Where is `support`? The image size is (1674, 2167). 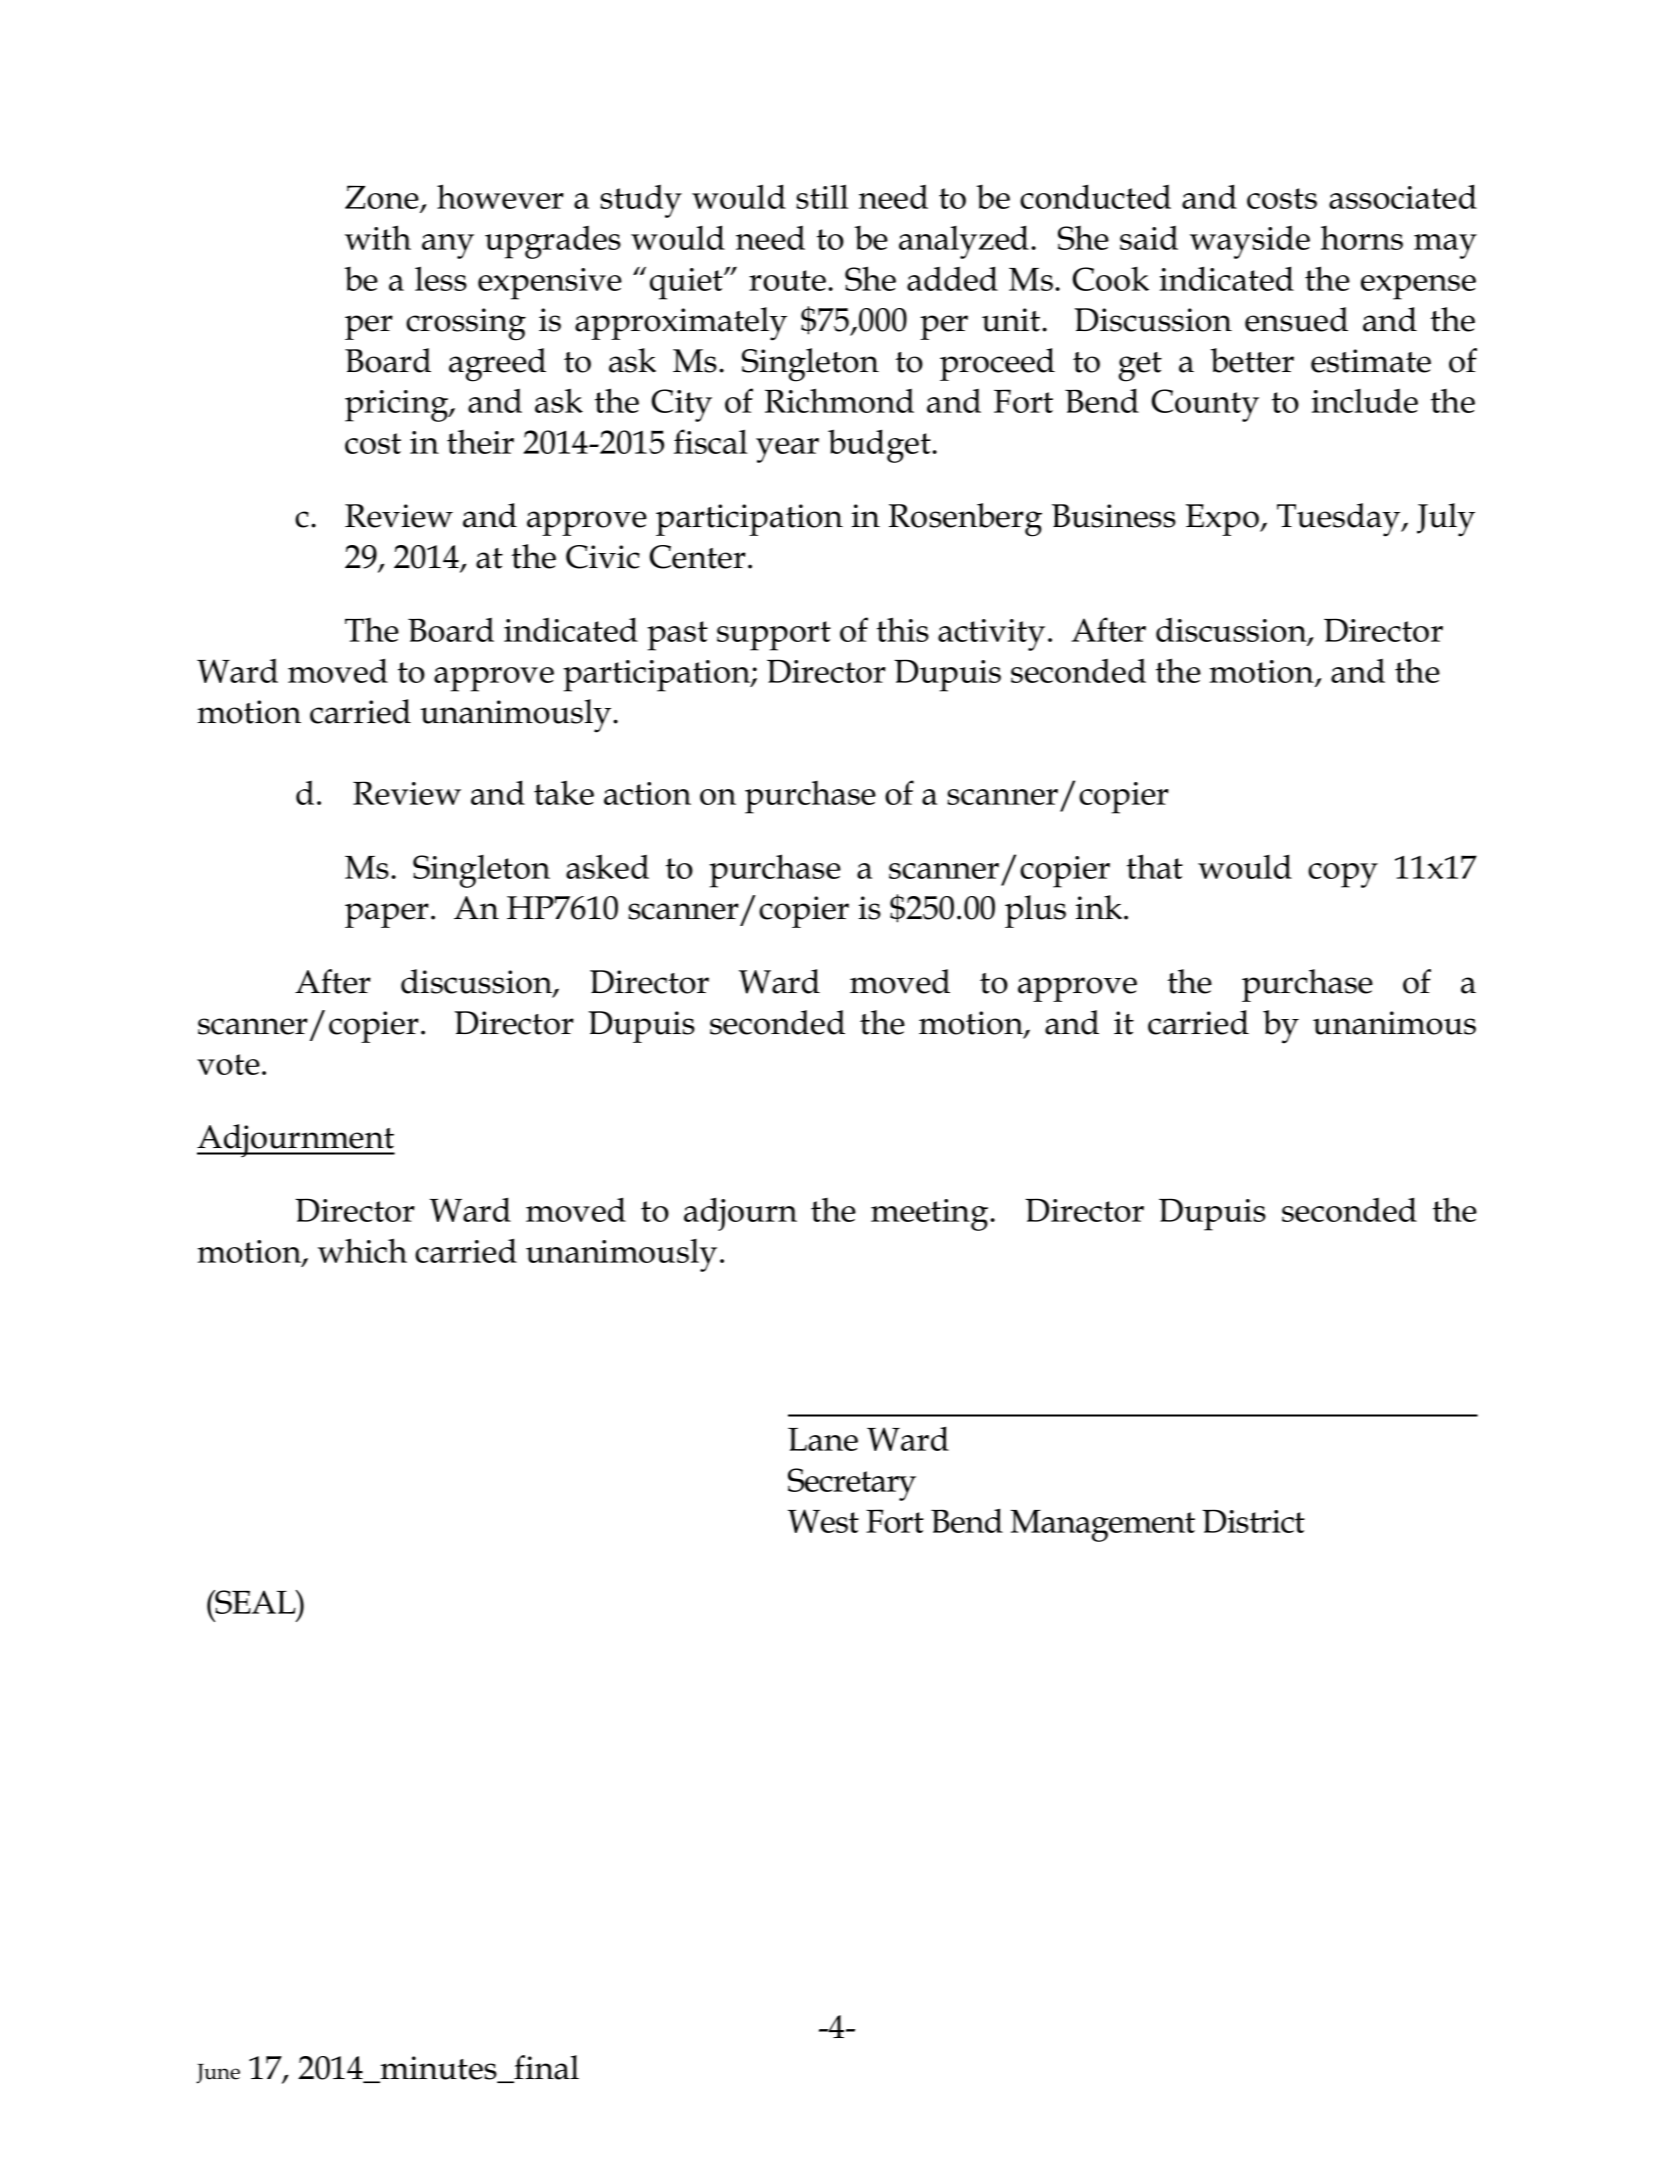
support is located at coordinates (774, 636).
